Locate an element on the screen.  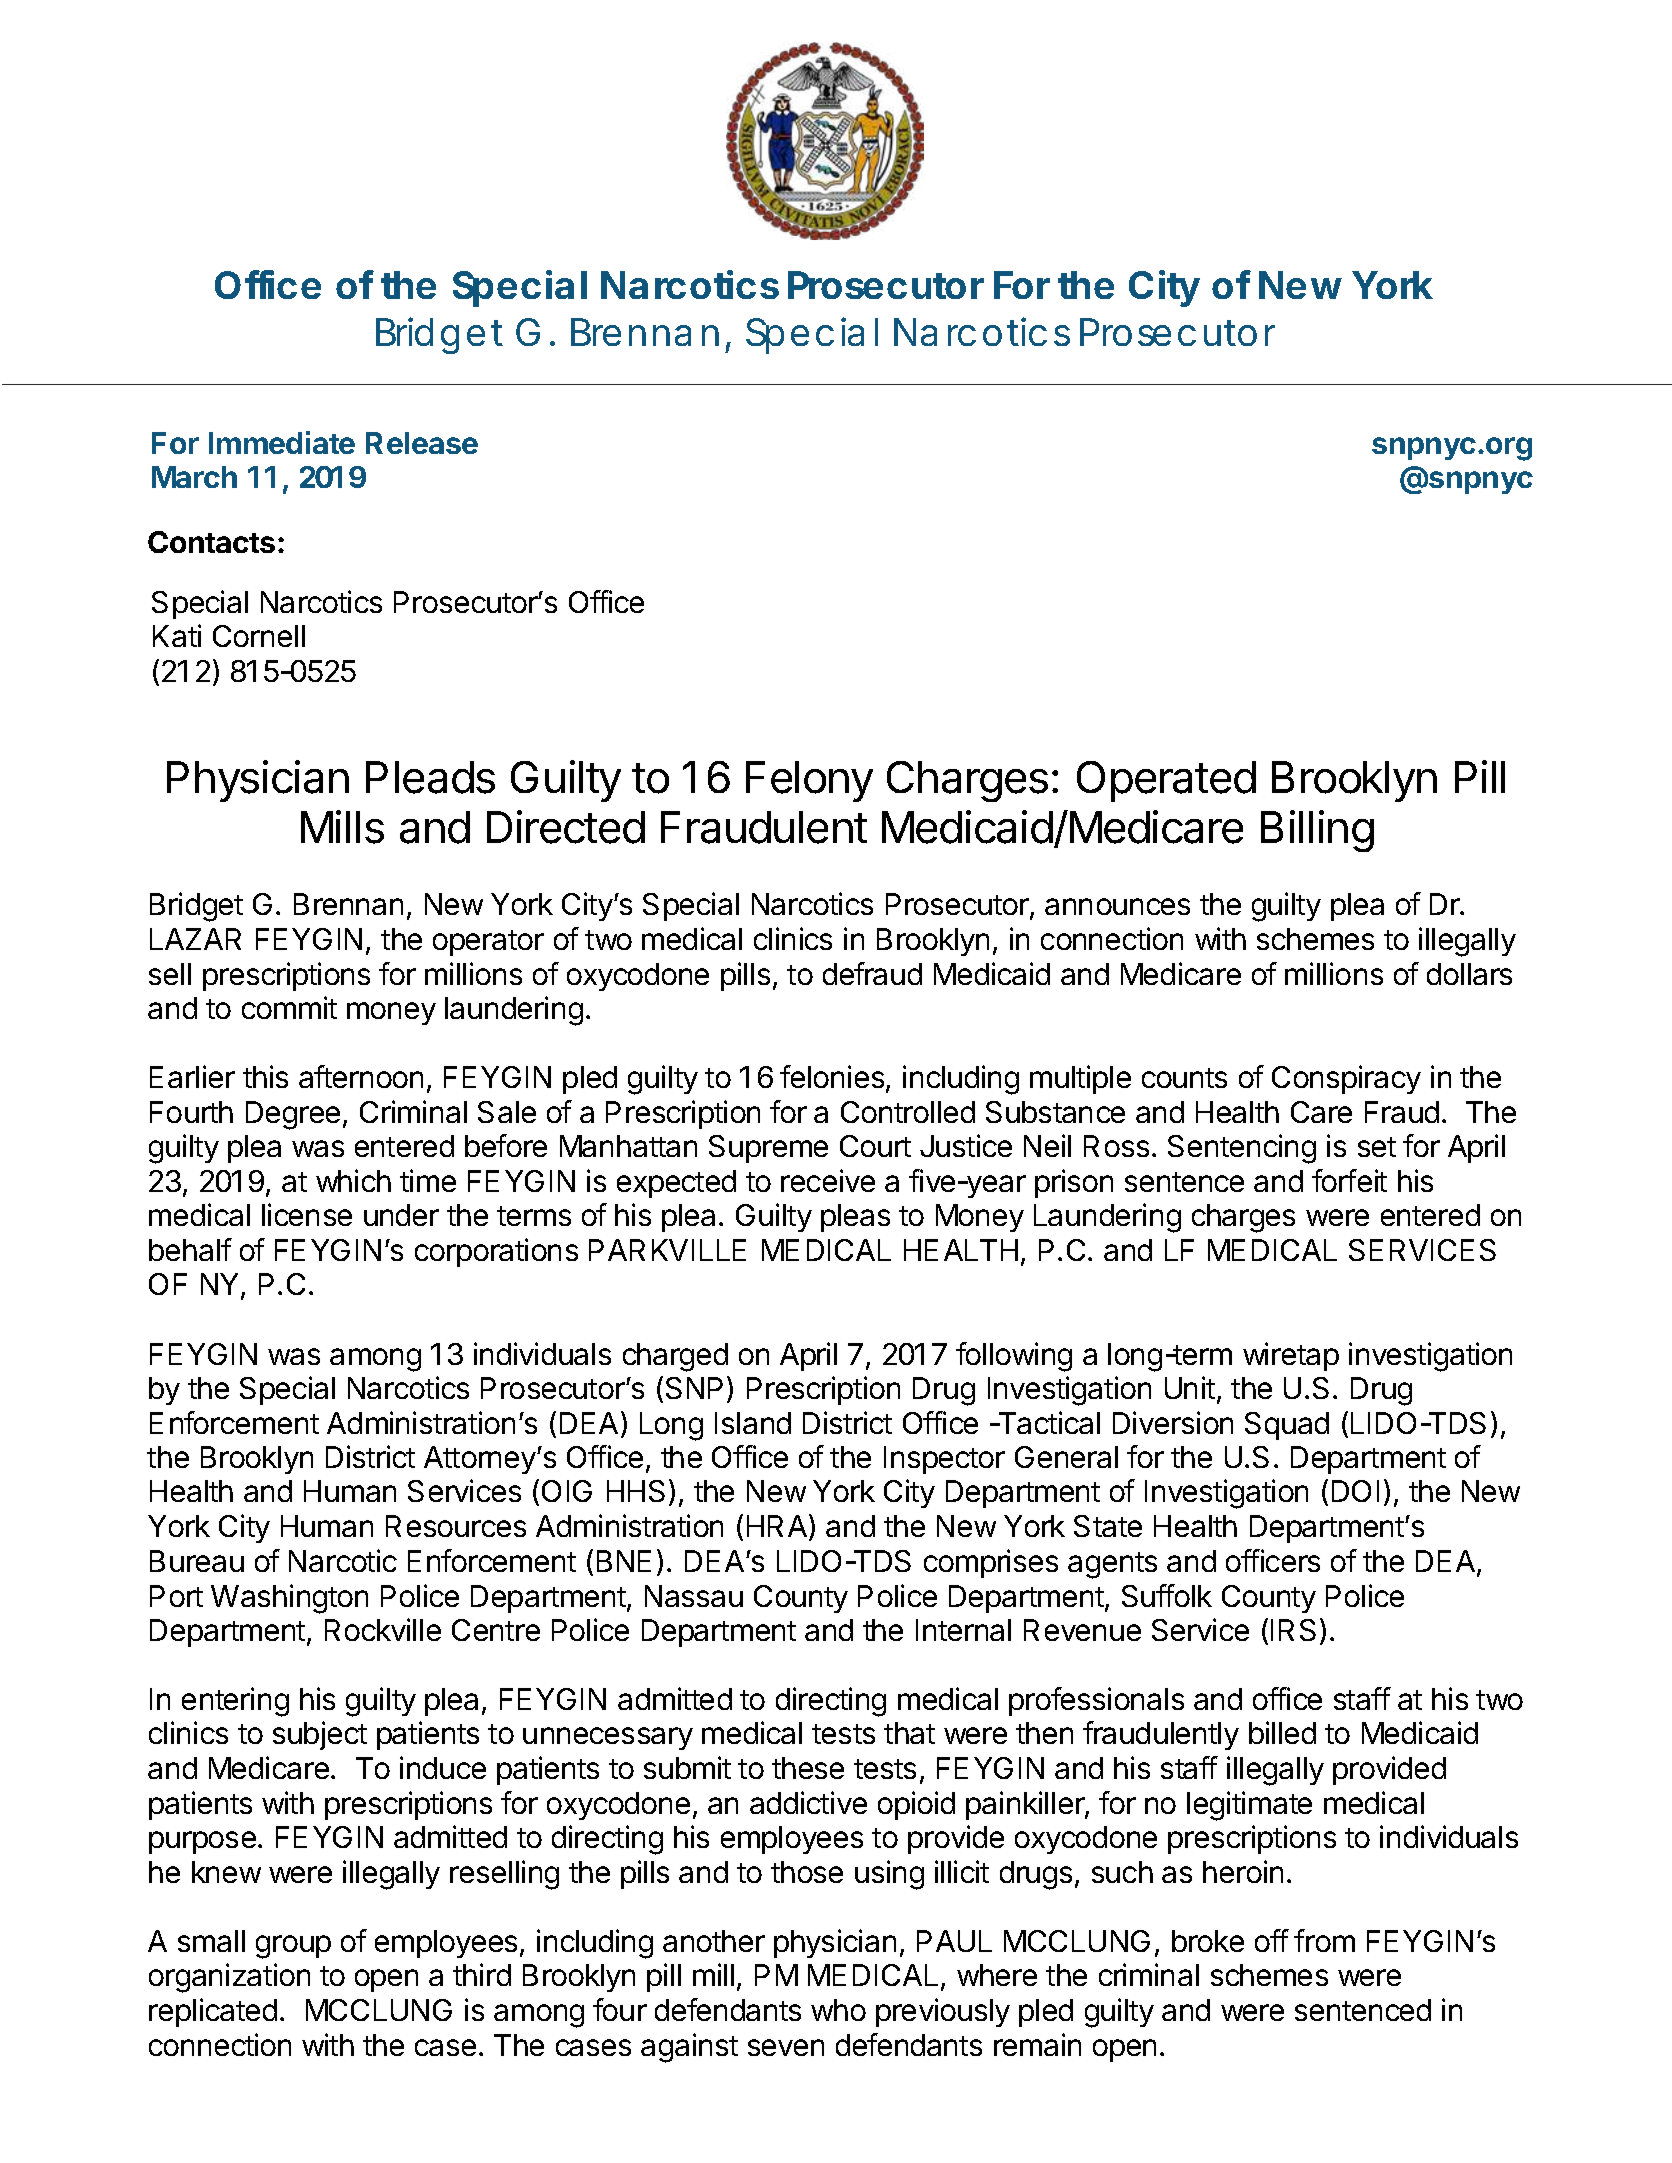
HRA is located at coordinates (778, 1527).
